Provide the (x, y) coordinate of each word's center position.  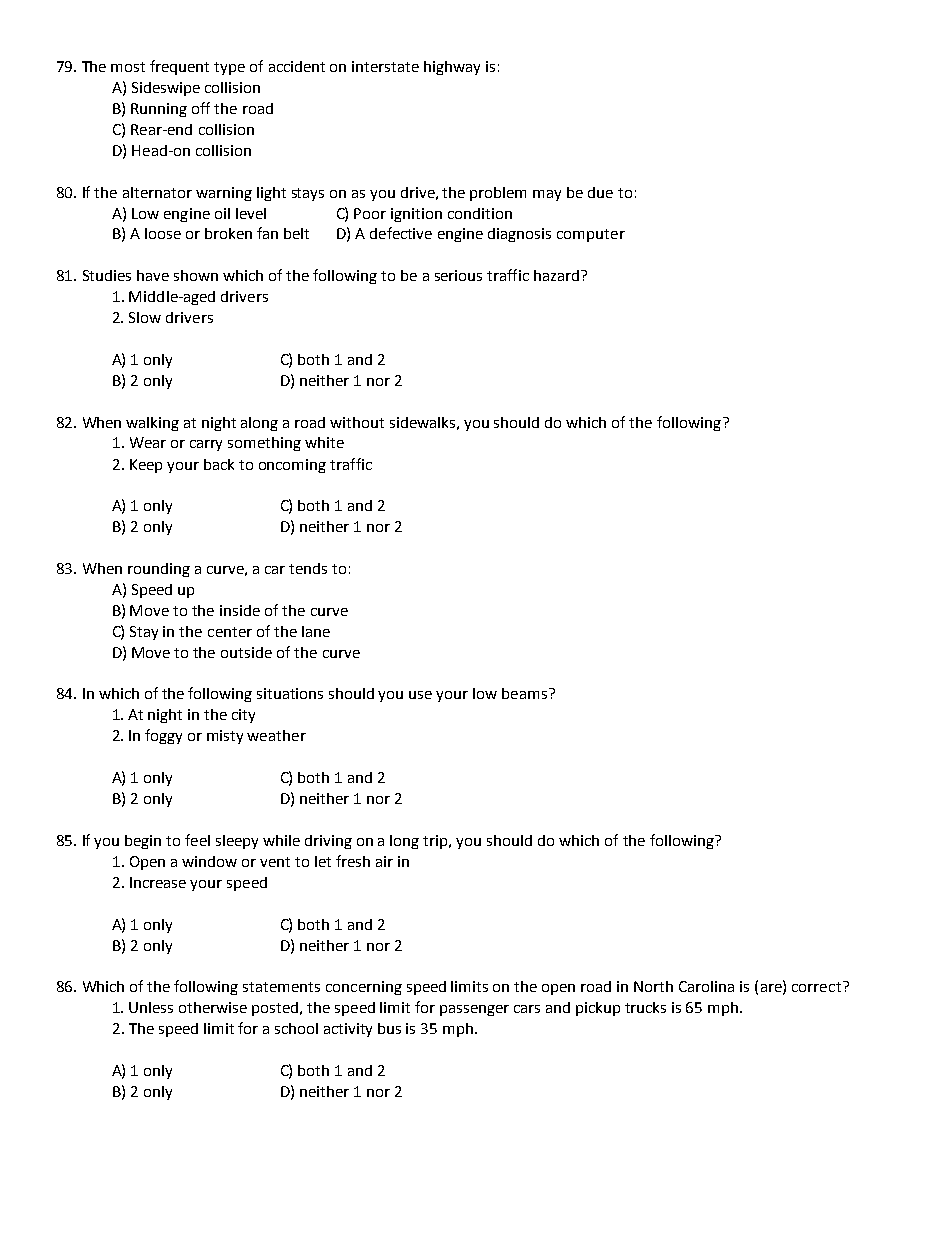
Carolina (706, 986)
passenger (474, 1010)
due (600, 192)
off (201, 108)
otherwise (213, 1007)
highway (452, 68)
